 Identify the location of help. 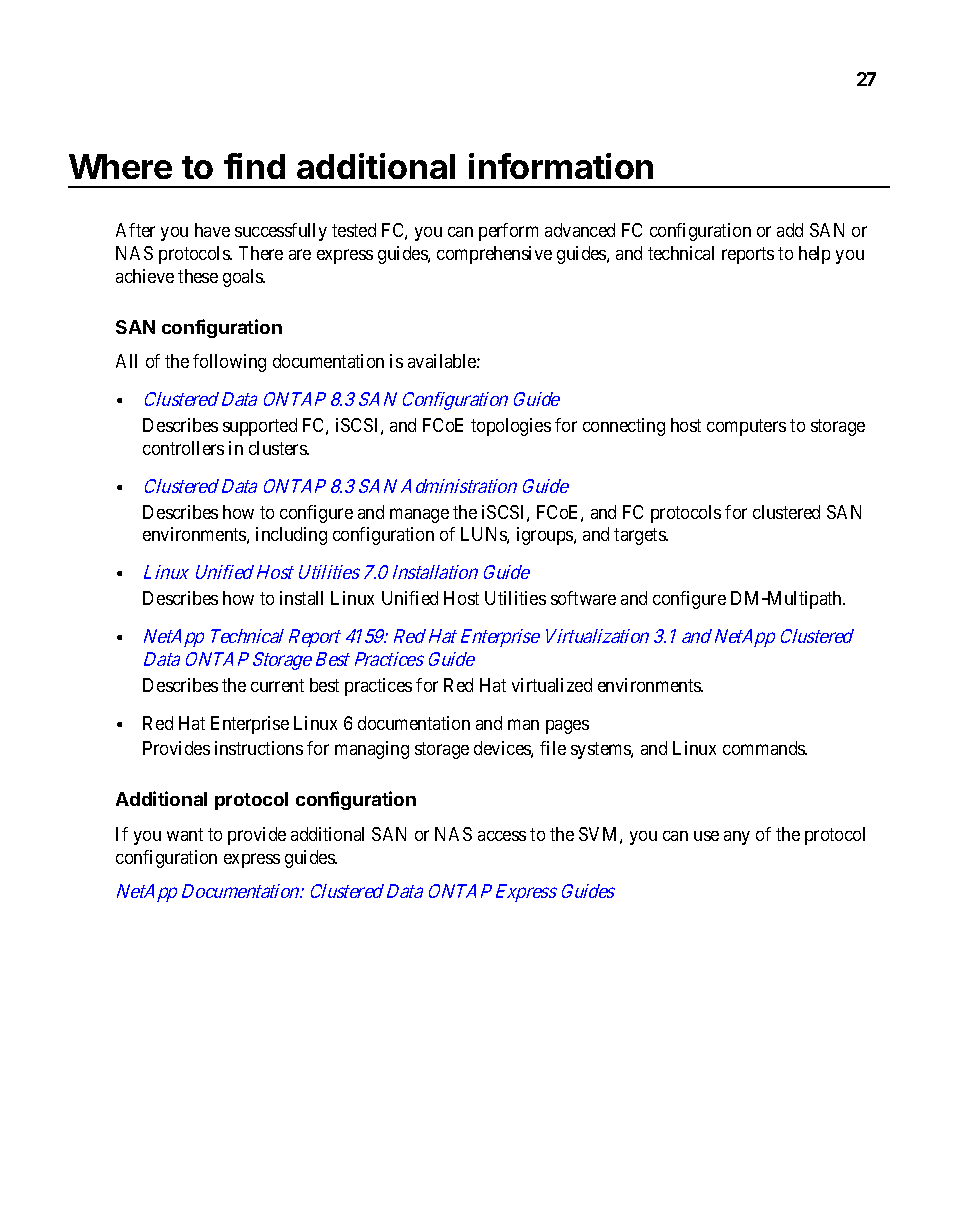
(814, 255).
